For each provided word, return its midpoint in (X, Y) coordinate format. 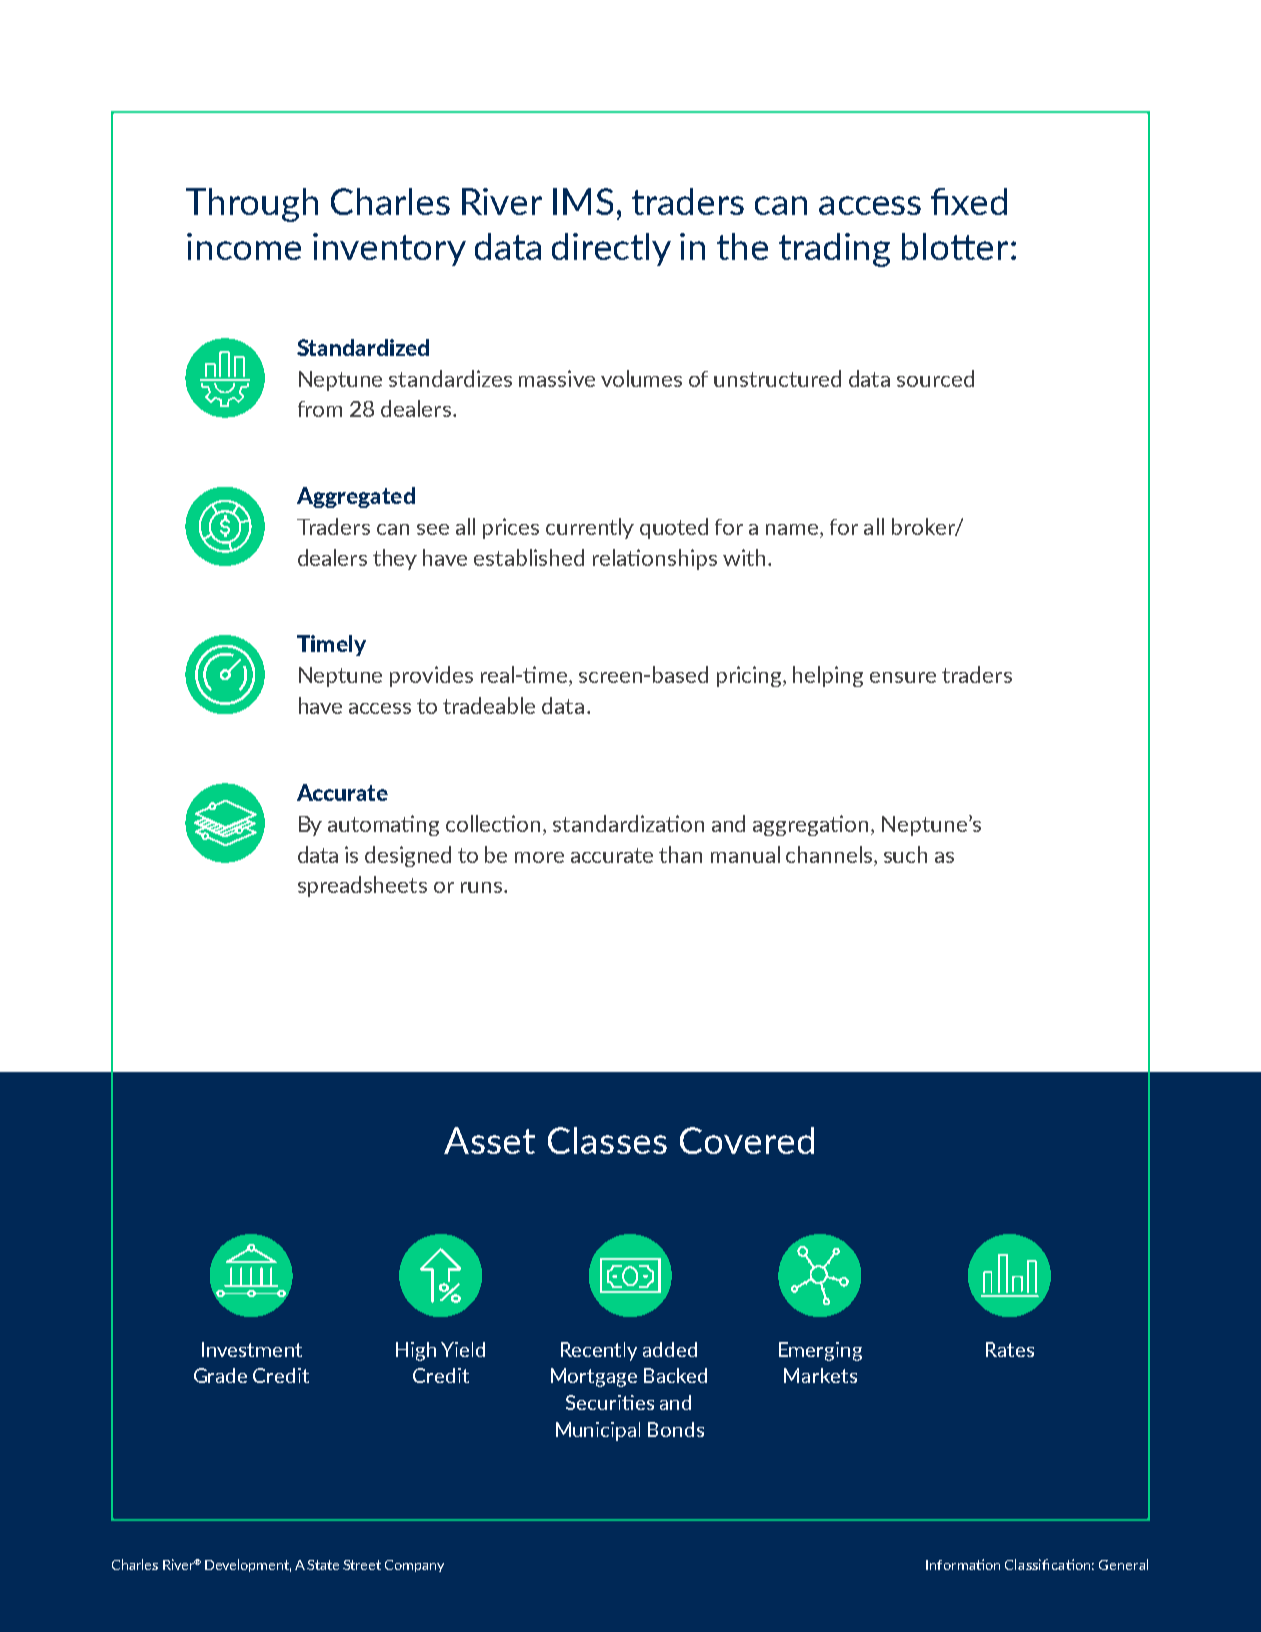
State (323, 1565)
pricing (750, 676)
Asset (489, 1140)
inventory (389, 249)
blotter (955, 246)
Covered (747, 1140)
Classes (607, 1140)
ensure (903, 677)
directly (611, 249)
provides (431, 676)
